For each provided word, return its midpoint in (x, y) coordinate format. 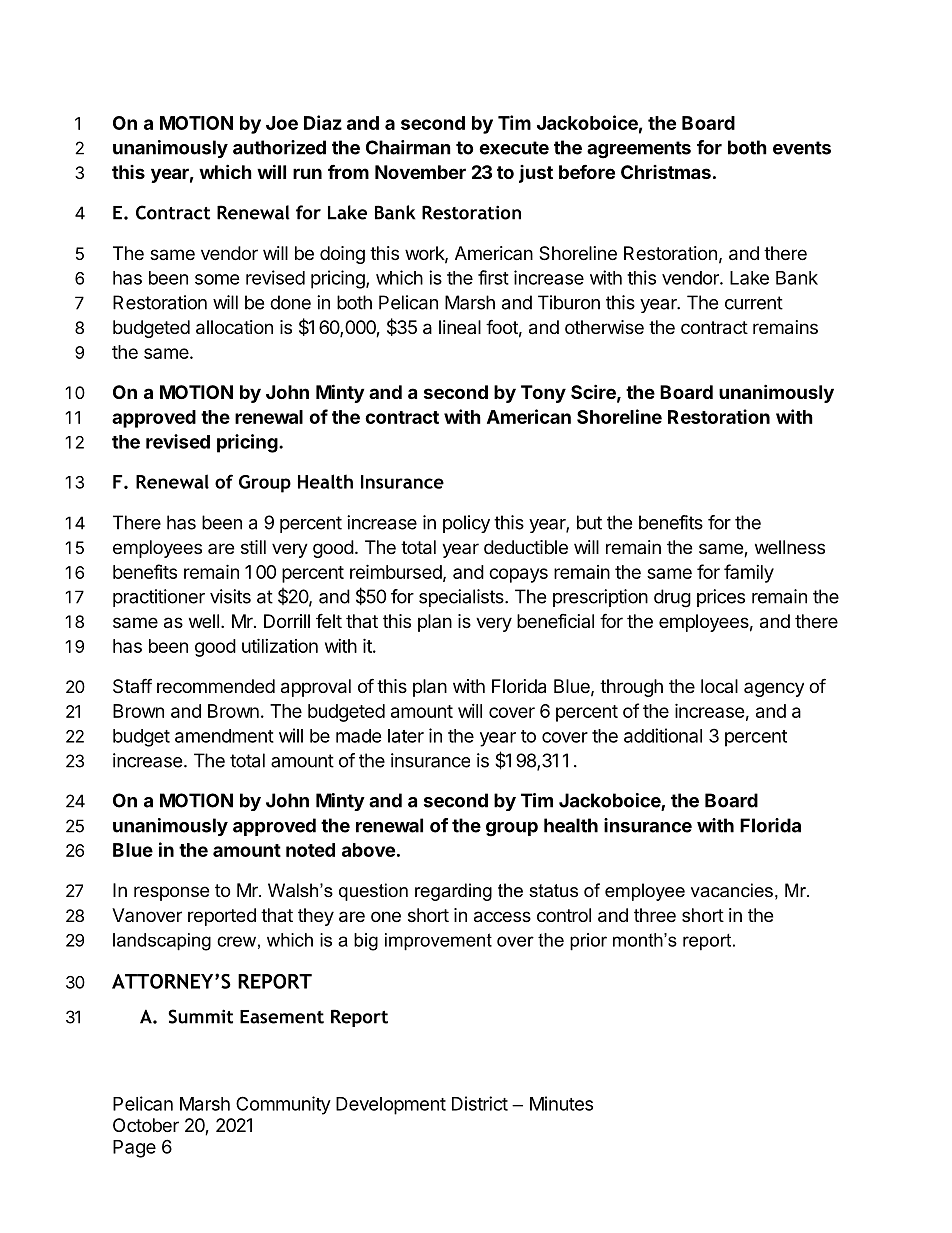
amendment (224, 736)
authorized (279, 147)
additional (663, 735)
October (146, 1125)
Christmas (666, 172)
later (406, 736)
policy (466, 524)
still (253, 547)
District (480, 1103)
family (749, 573)
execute (514, 148)
